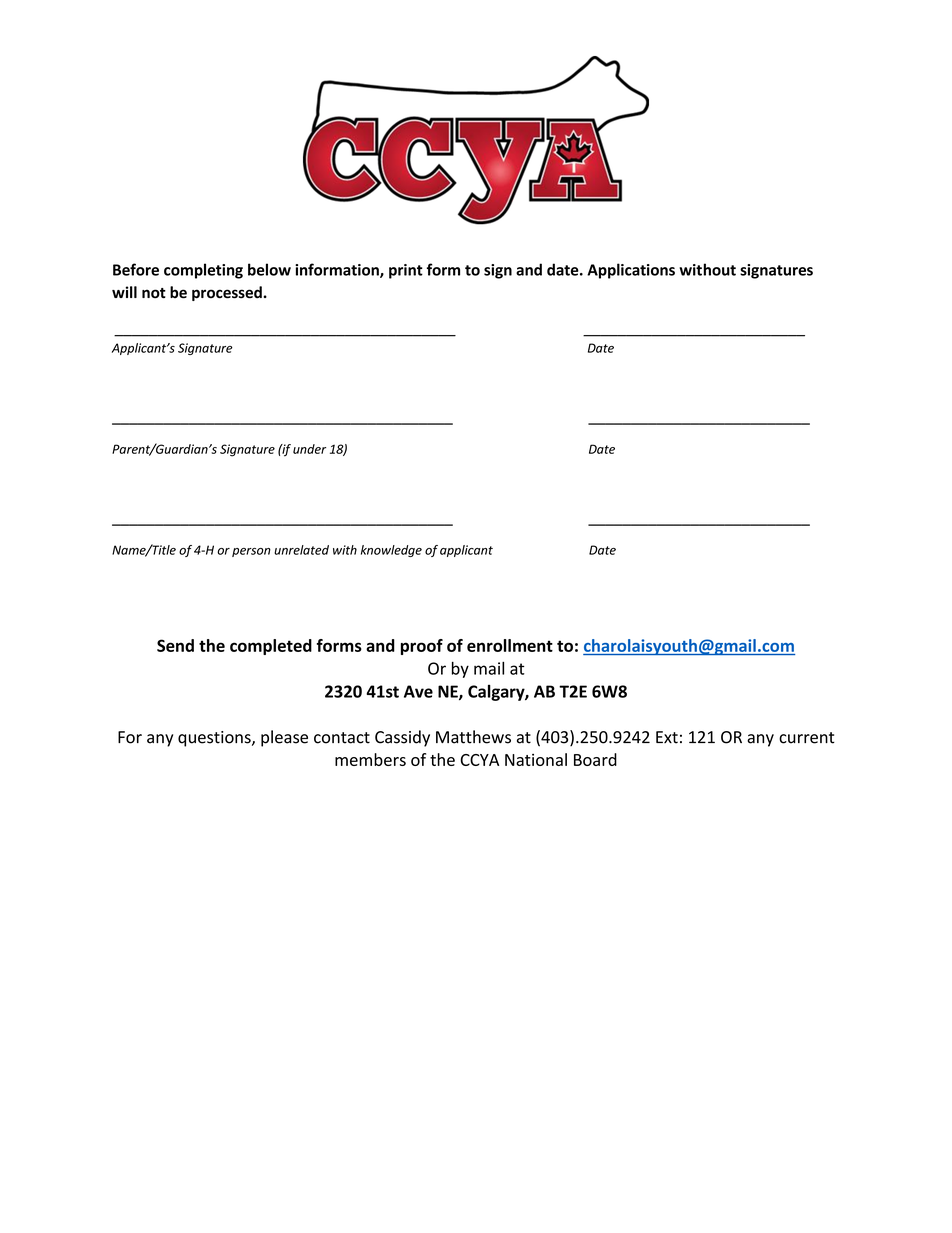 The image size is (952, 1233). I want to click on enrollment, so click(510, 645).
